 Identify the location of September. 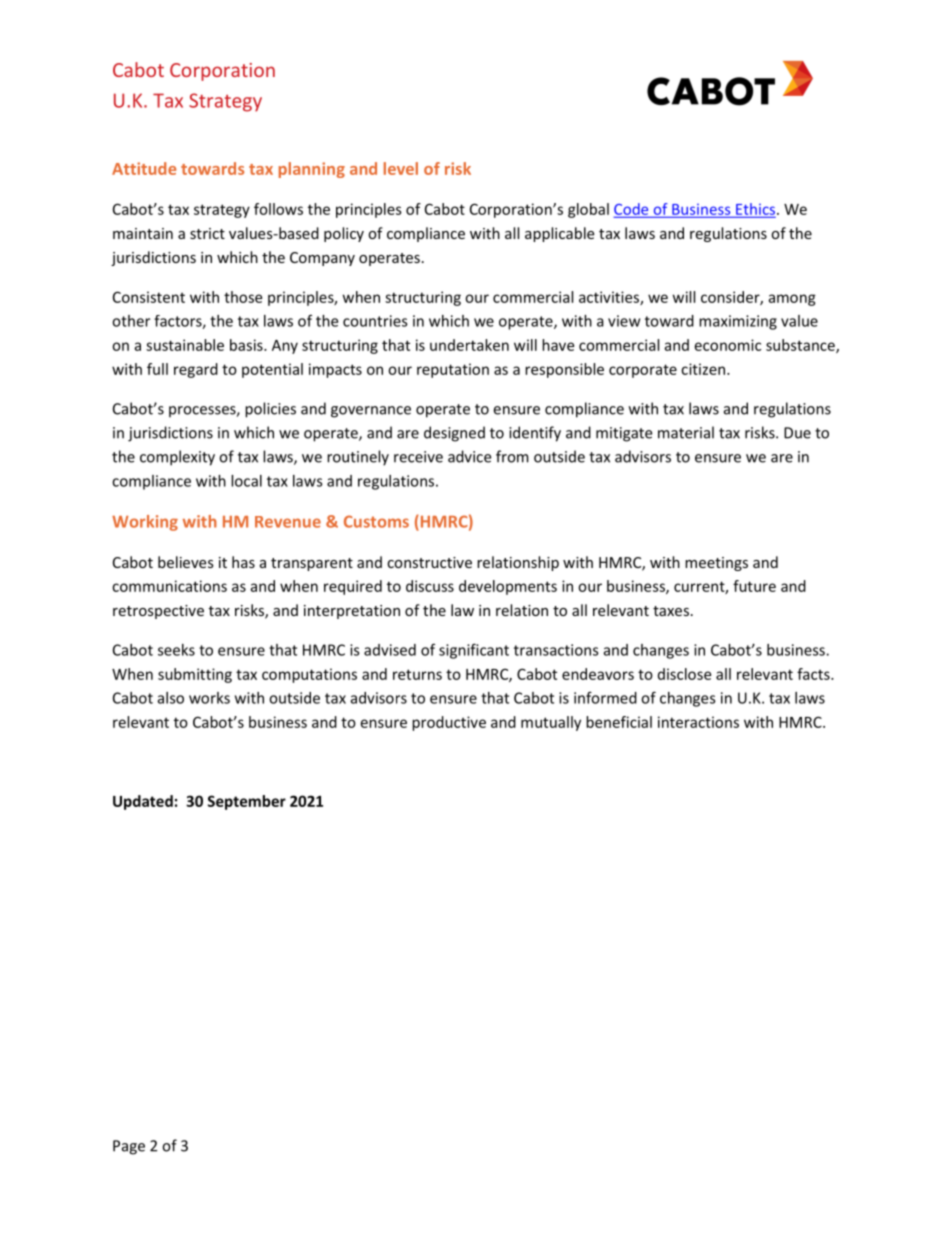
(247, 802).
